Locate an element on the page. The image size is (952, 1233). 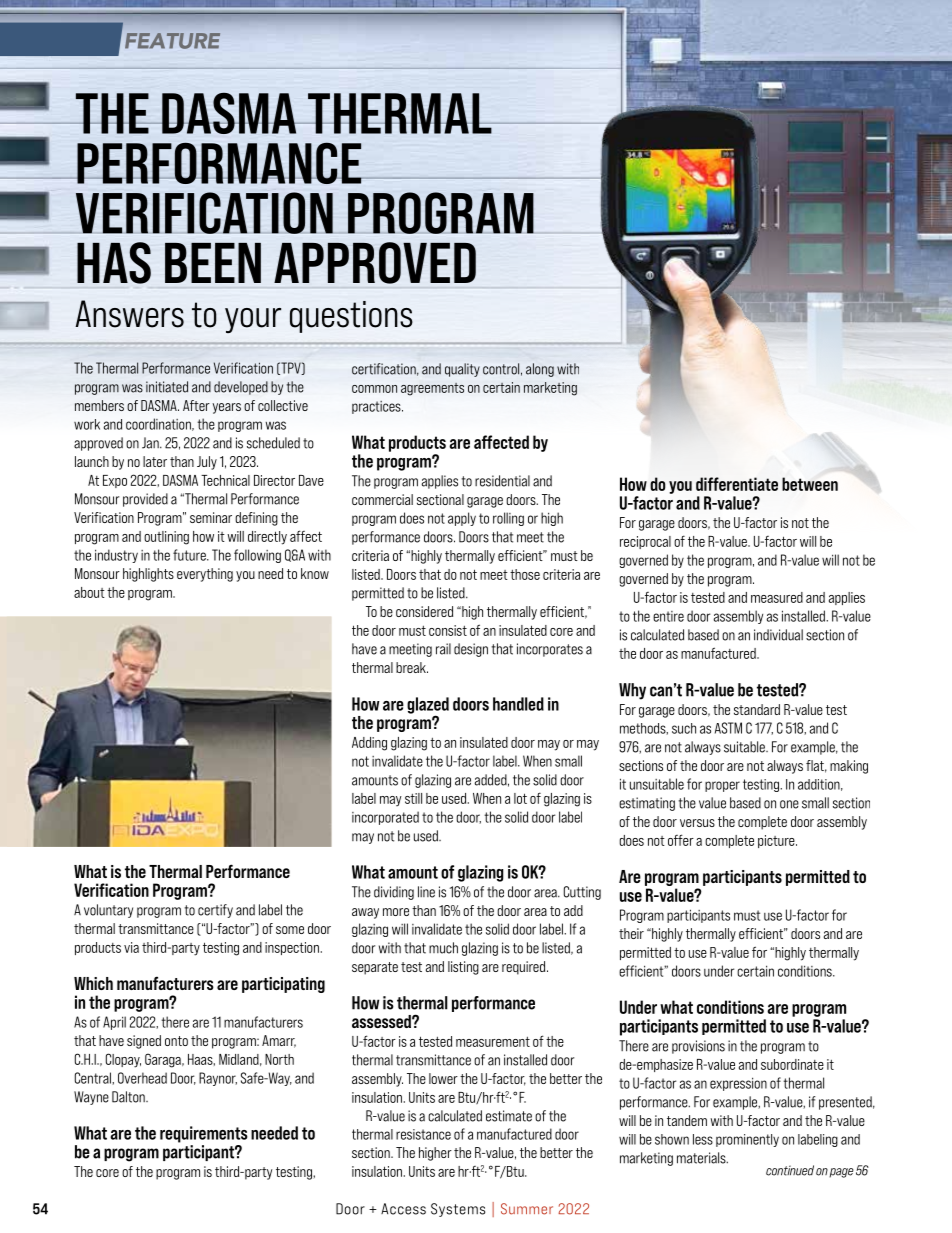
FEATURE is located at coordinates (172, 41).
